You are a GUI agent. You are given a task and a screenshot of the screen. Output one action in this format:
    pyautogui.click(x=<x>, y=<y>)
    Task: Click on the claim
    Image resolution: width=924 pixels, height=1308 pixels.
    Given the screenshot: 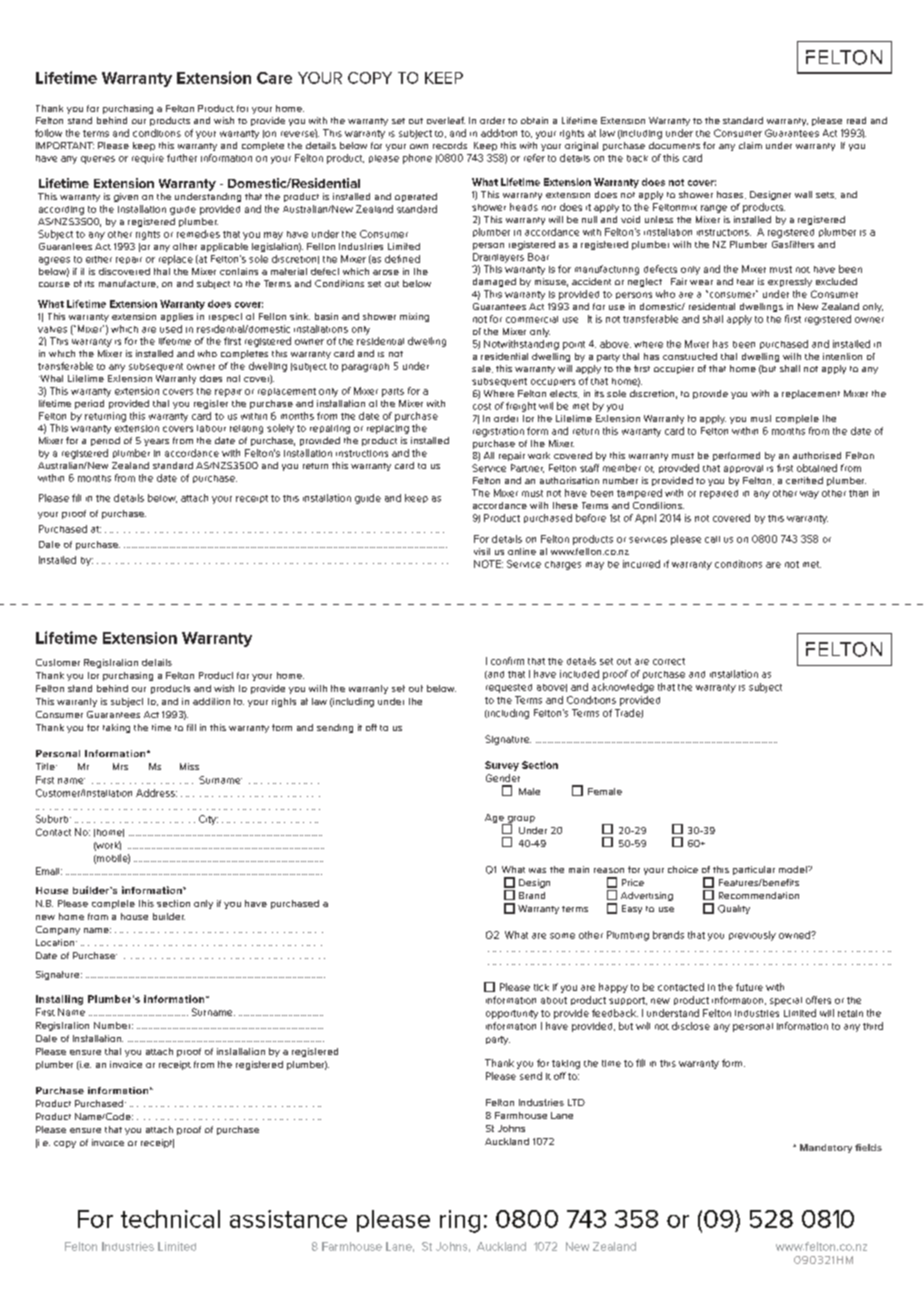 What is the action you would take?
    pyautogui.click(x=750, y=145)
